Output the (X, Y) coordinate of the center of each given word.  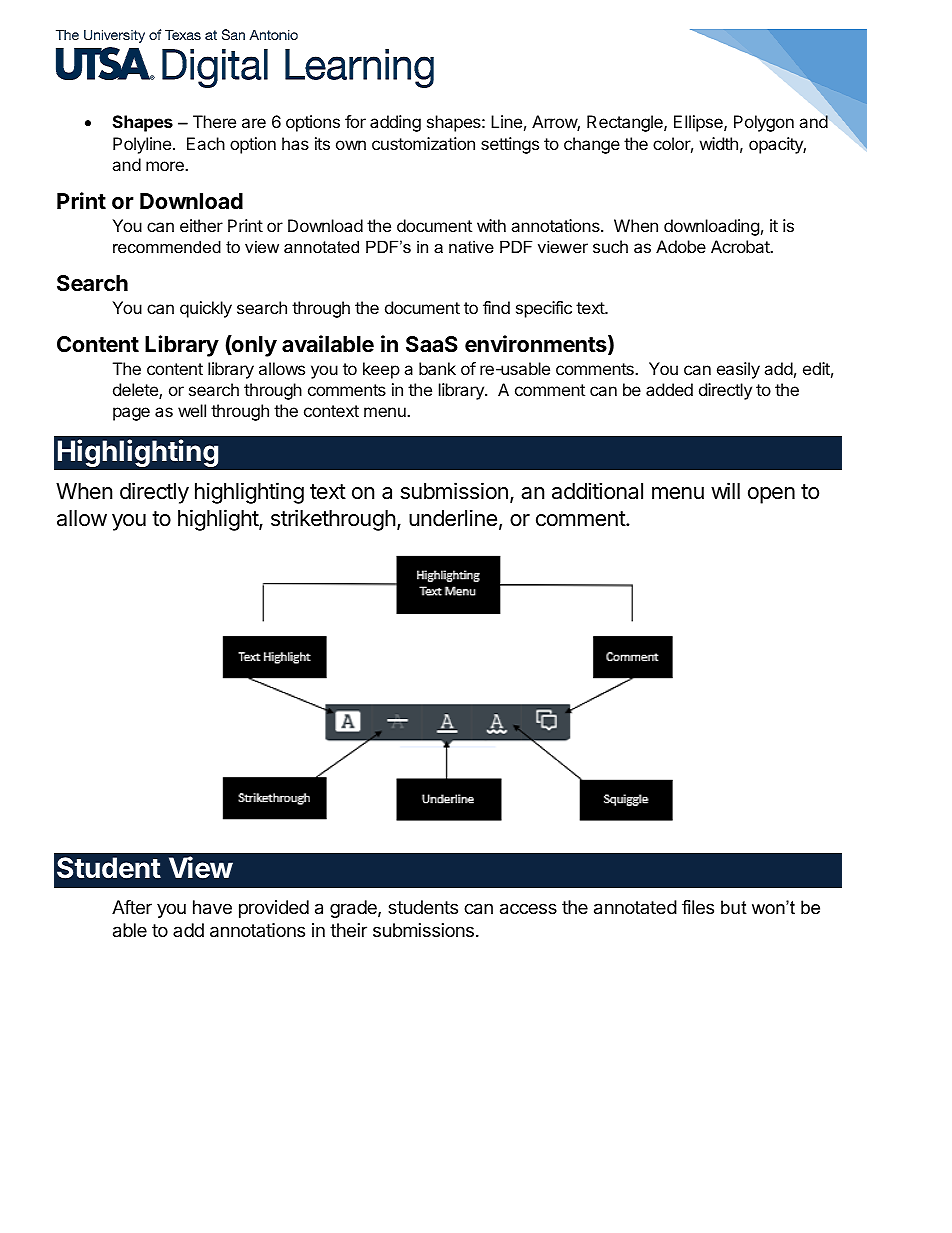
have (212, 907)
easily (738, 370)
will (725, 490)
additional (597, 491)
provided (274, 909)
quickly (206, 309)
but (734, 907)
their (348, 930)
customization (423, 143)
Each (206, 143)
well (192, 410)
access (528, 909)
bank (437, 368)
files (698, 907)
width (719, 143)
